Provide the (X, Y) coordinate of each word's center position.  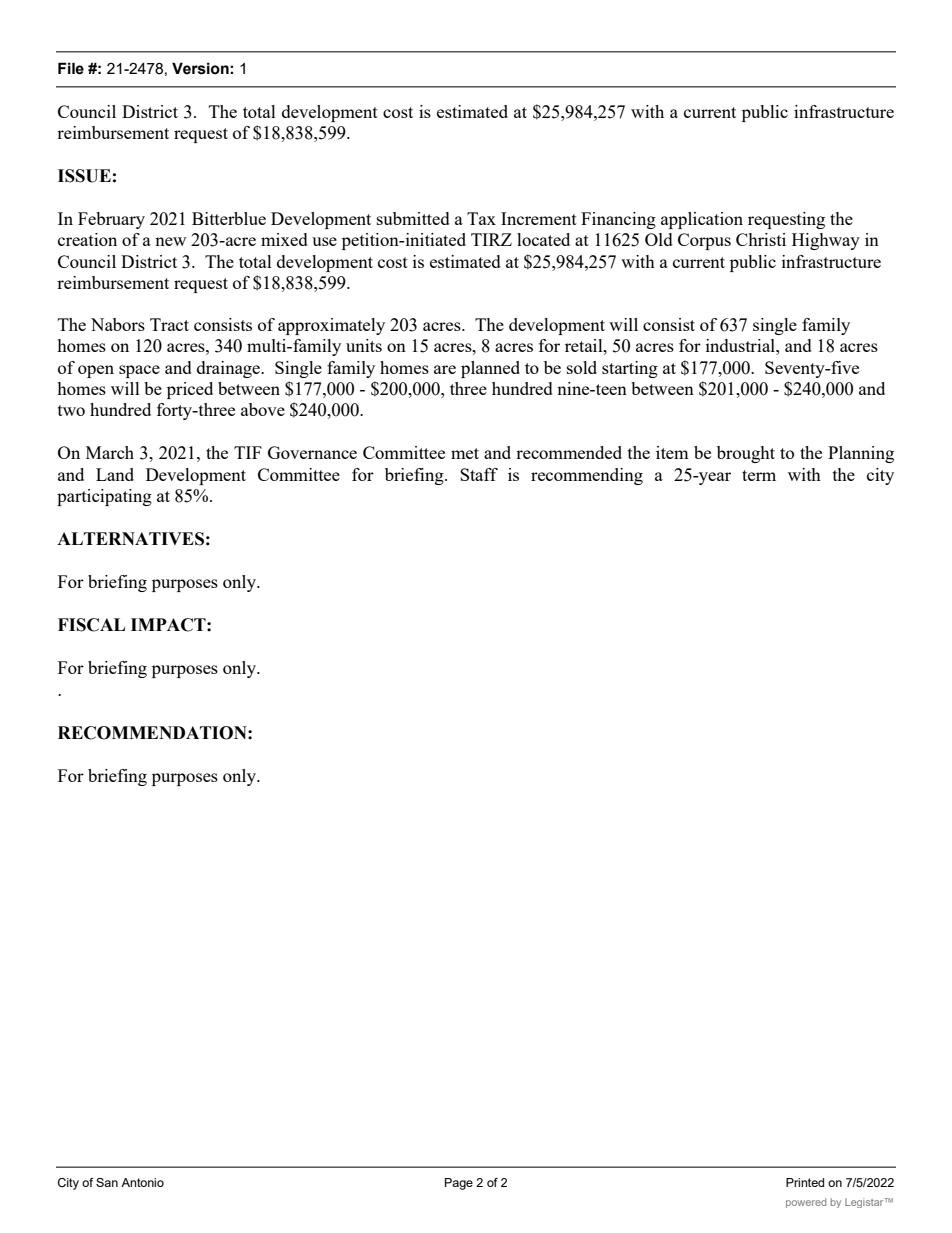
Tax (481, 218)
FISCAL (91, 625)
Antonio (142, 1182)
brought (746, 454)
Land (115, 474)
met (465, 453)
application (702, 220)
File (71, 68)
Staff (479, 474)
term (759, 475)
